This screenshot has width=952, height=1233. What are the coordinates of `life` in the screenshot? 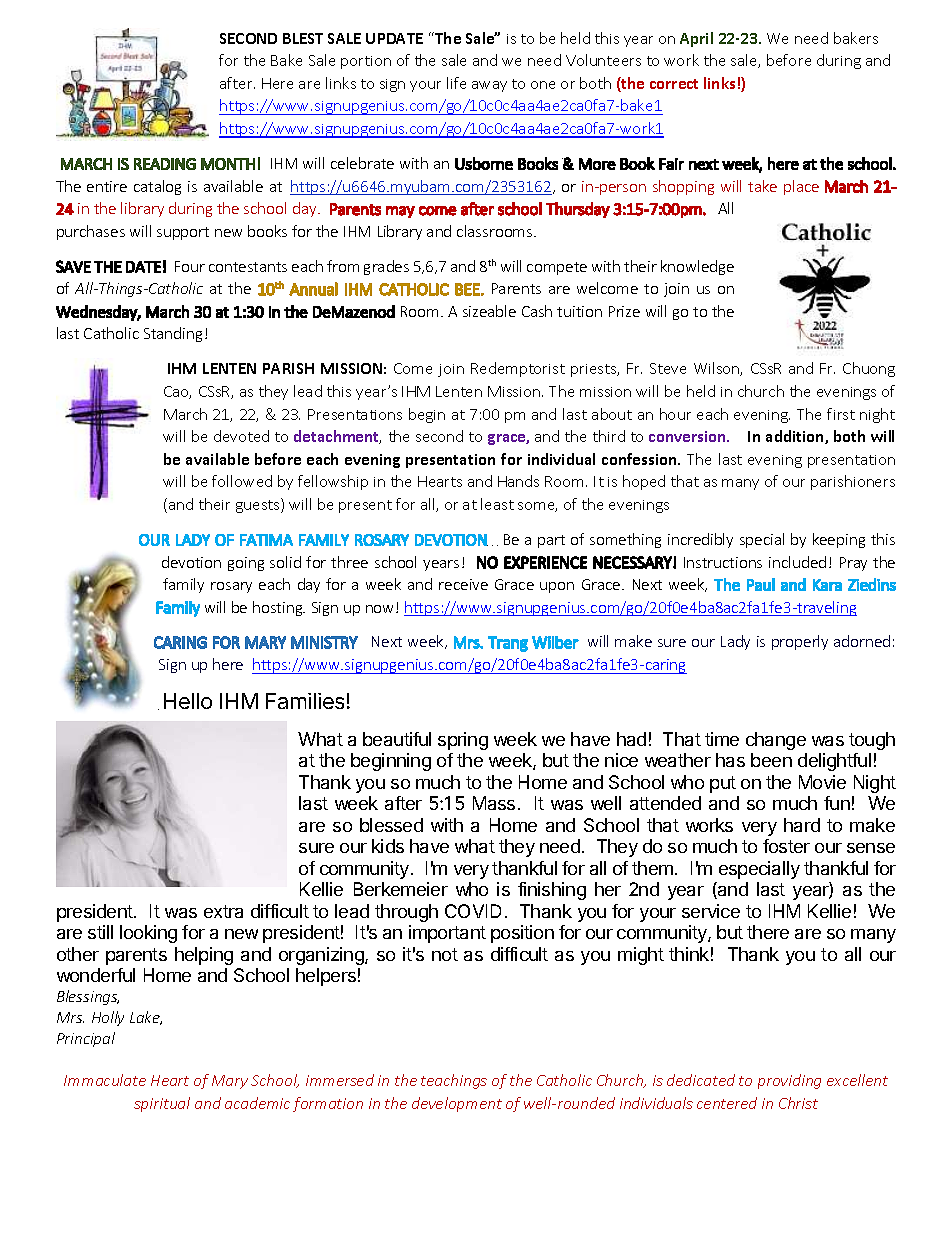 It's located at (456, 83).
